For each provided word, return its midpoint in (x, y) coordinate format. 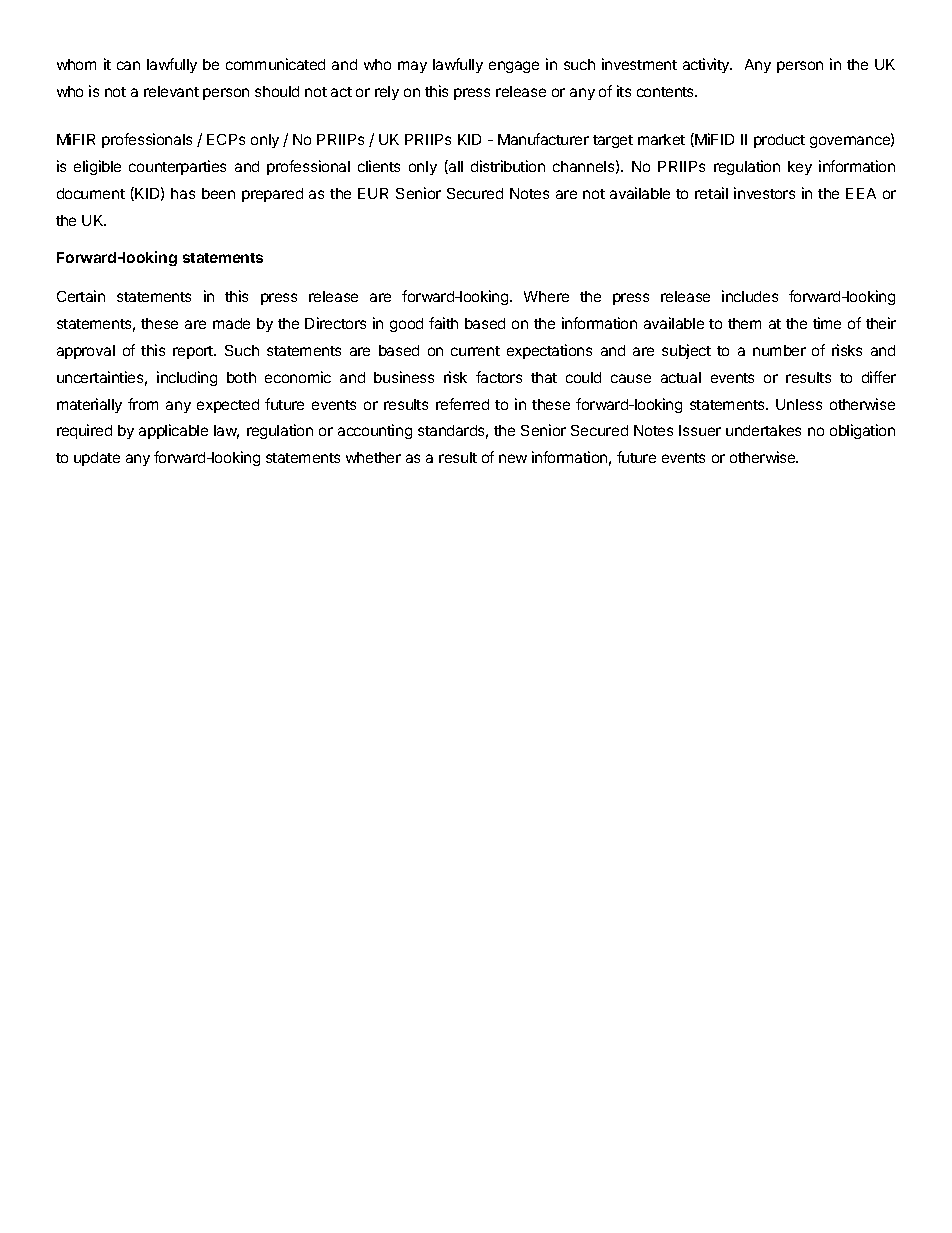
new (513, 458)
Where (546, 296)
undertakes (763, 430)
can (128, 65)
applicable (173, 431)
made (231, 323)
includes (750, 296)
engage (514, 67)
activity (707, 65)
